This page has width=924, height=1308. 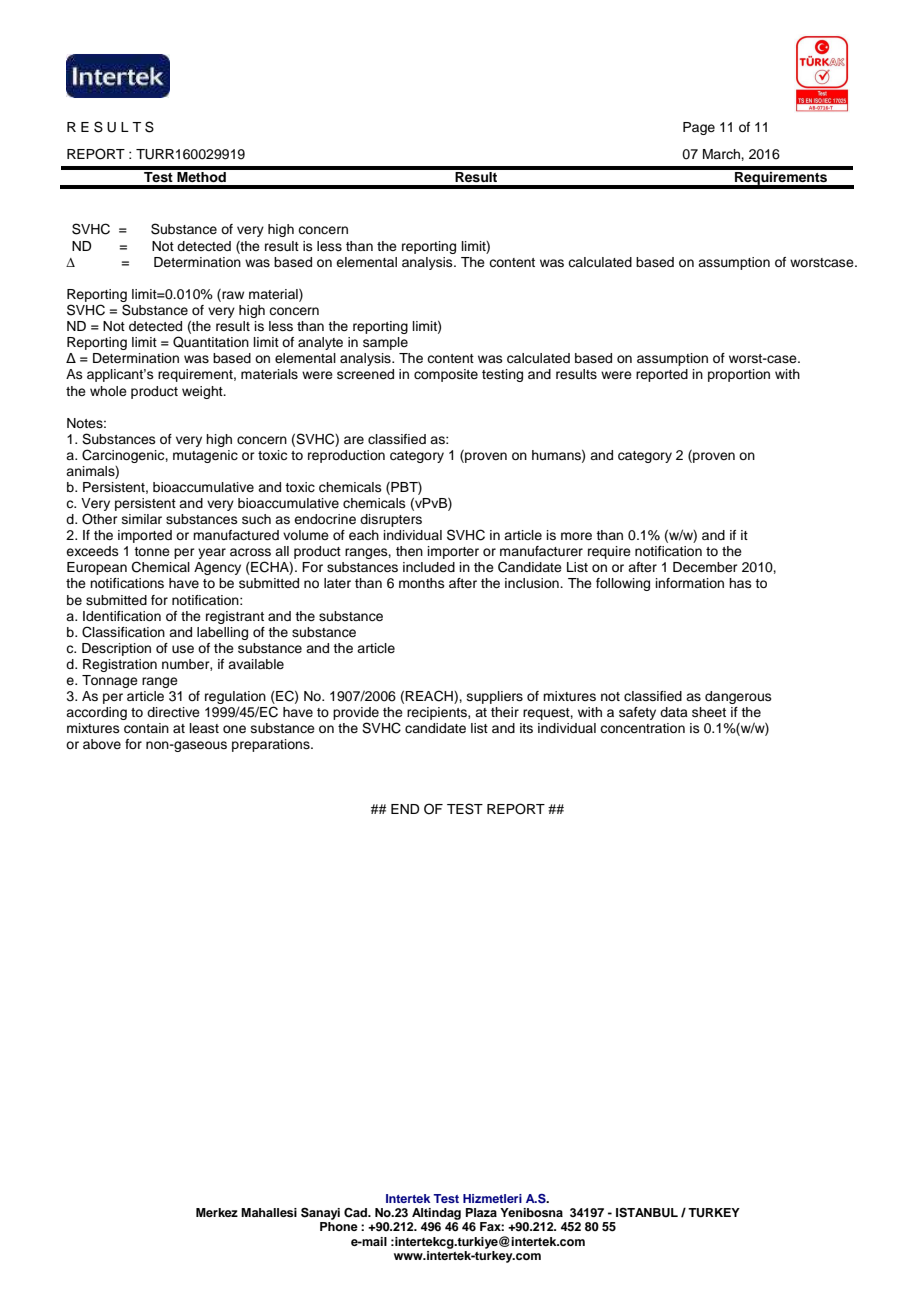 What do you see at coordinates (647, 1213) in the page?
I see `ISTANBUL` at bounding box center [647, 1213].
